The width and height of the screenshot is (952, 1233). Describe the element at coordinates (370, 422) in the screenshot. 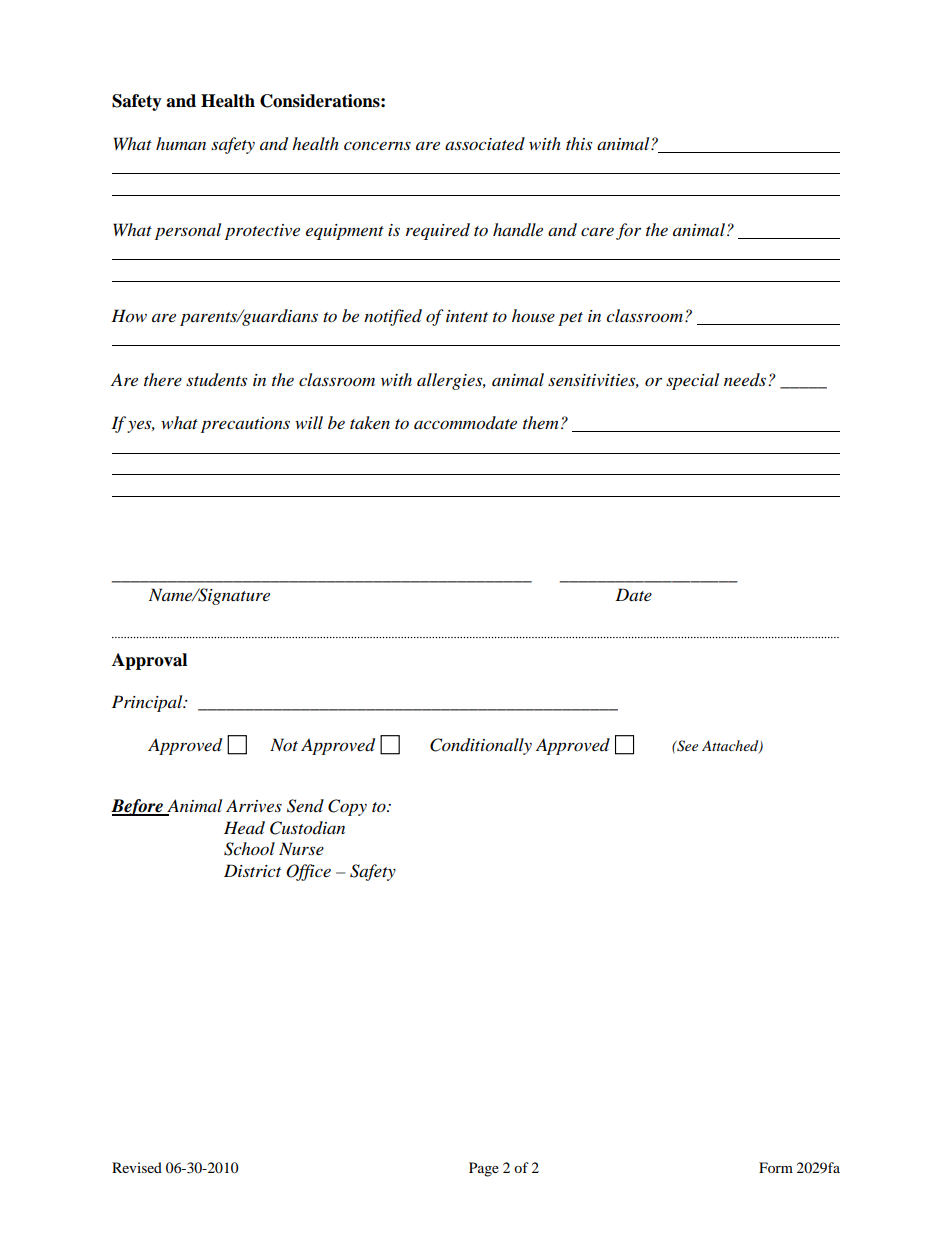

I see `taken` at that location.
